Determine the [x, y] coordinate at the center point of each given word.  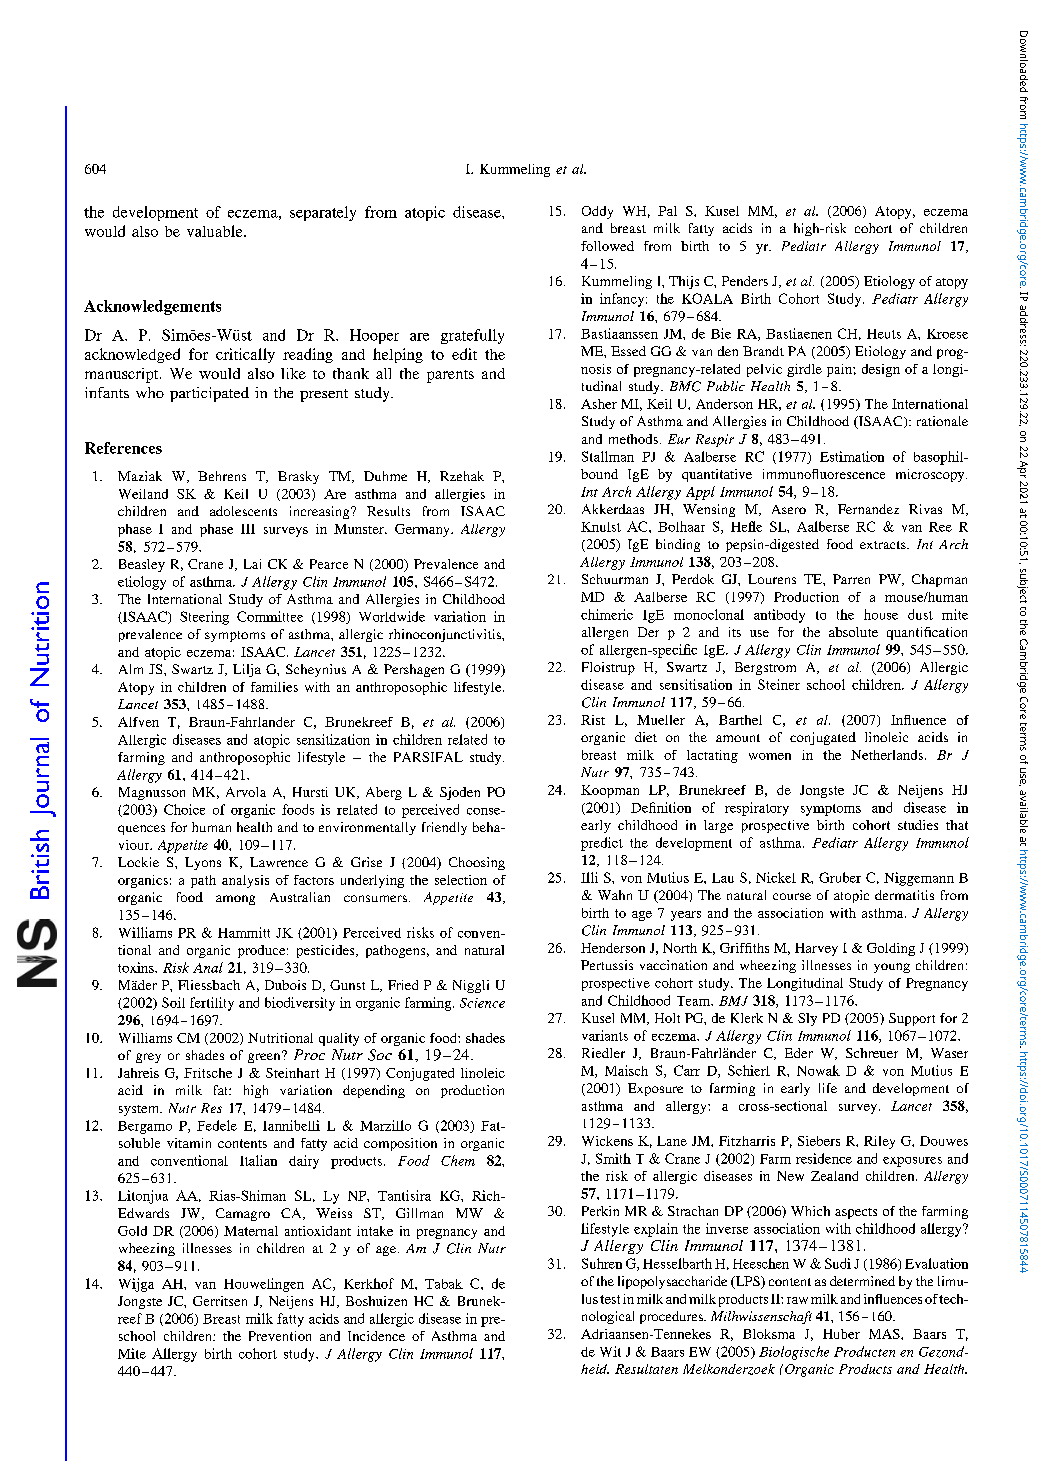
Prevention [280, 1336]
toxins [137, 967]
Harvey [816, 949]
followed [607, 246]
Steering [204, 618]
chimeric [607, 614]
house [881, 614]
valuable [216, 231]
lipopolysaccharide [672, 1282]
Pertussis [607, 965]
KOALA [707, 298]
